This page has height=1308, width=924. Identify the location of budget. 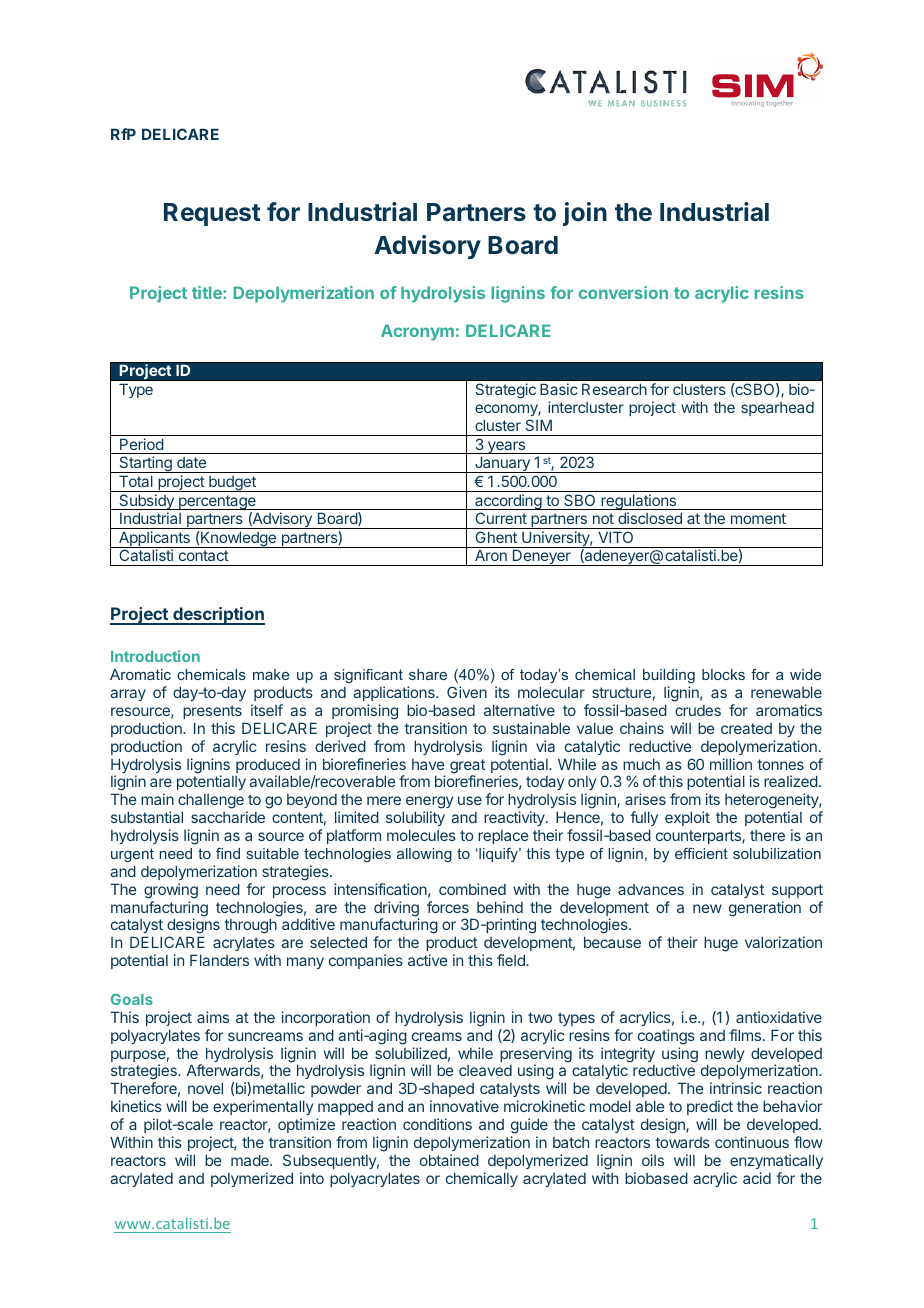
(232, 484).
